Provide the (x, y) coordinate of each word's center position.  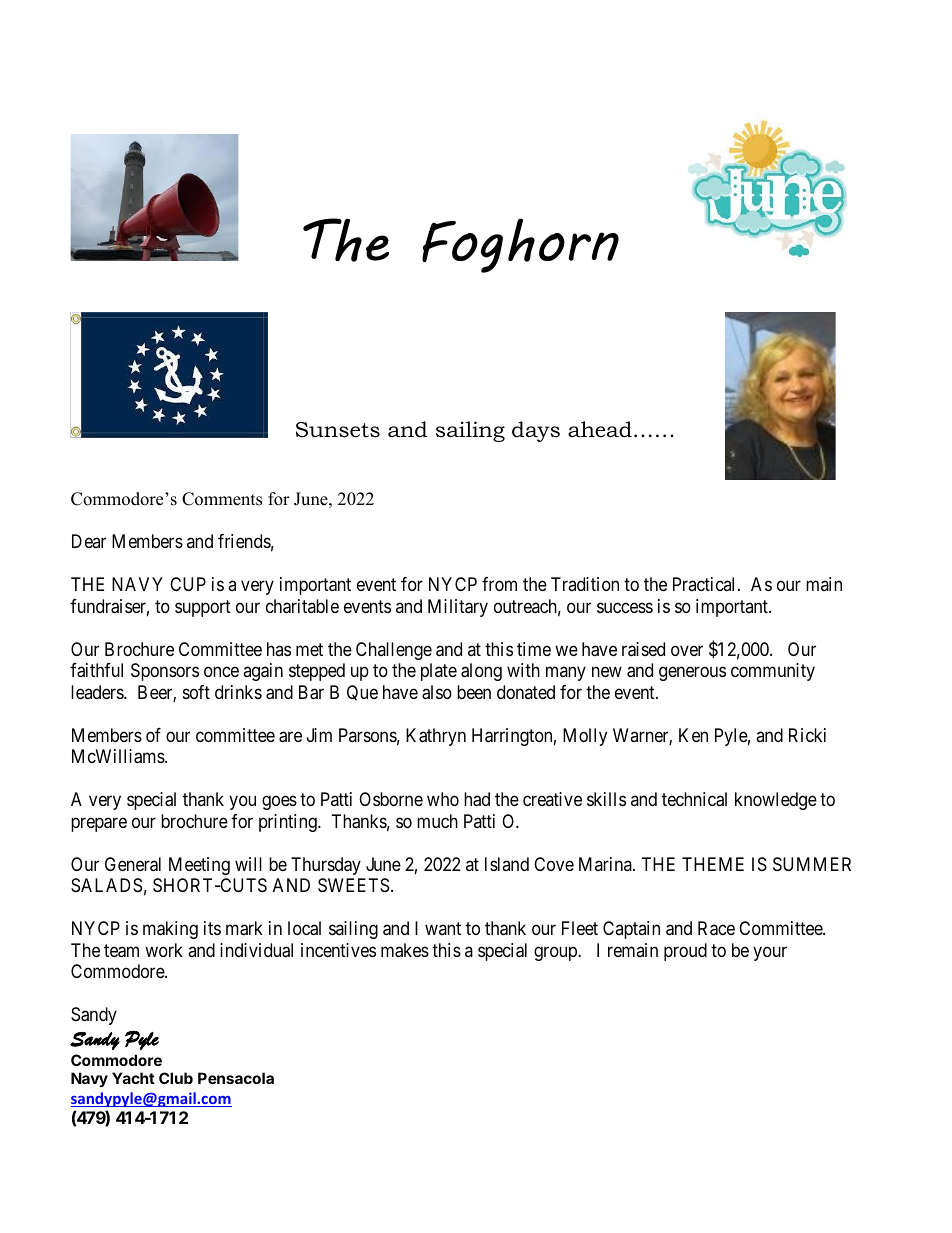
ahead (600, 429)
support (203, 608)
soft (196, 692)
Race (716, 928)
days (536, 431)
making (170, 930)
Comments (222, 499)
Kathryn (436, 737)
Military (458, 608)
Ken (693, 735)
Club (176, 1078)
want (443, 928)
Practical (706, 584)
